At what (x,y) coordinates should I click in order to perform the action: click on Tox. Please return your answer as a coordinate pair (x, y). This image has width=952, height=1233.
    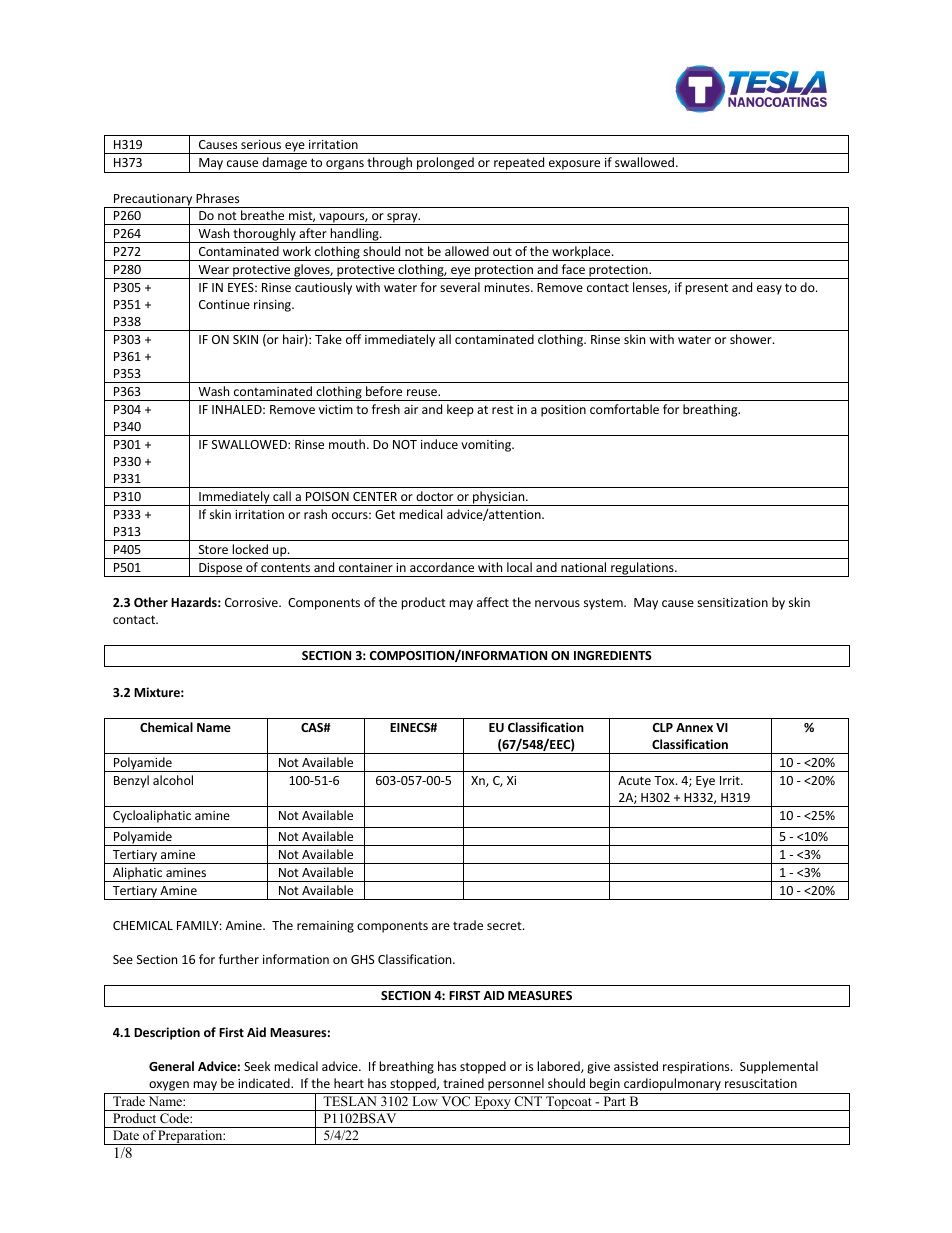
    Looking at the image, I should click on (665, 780).
